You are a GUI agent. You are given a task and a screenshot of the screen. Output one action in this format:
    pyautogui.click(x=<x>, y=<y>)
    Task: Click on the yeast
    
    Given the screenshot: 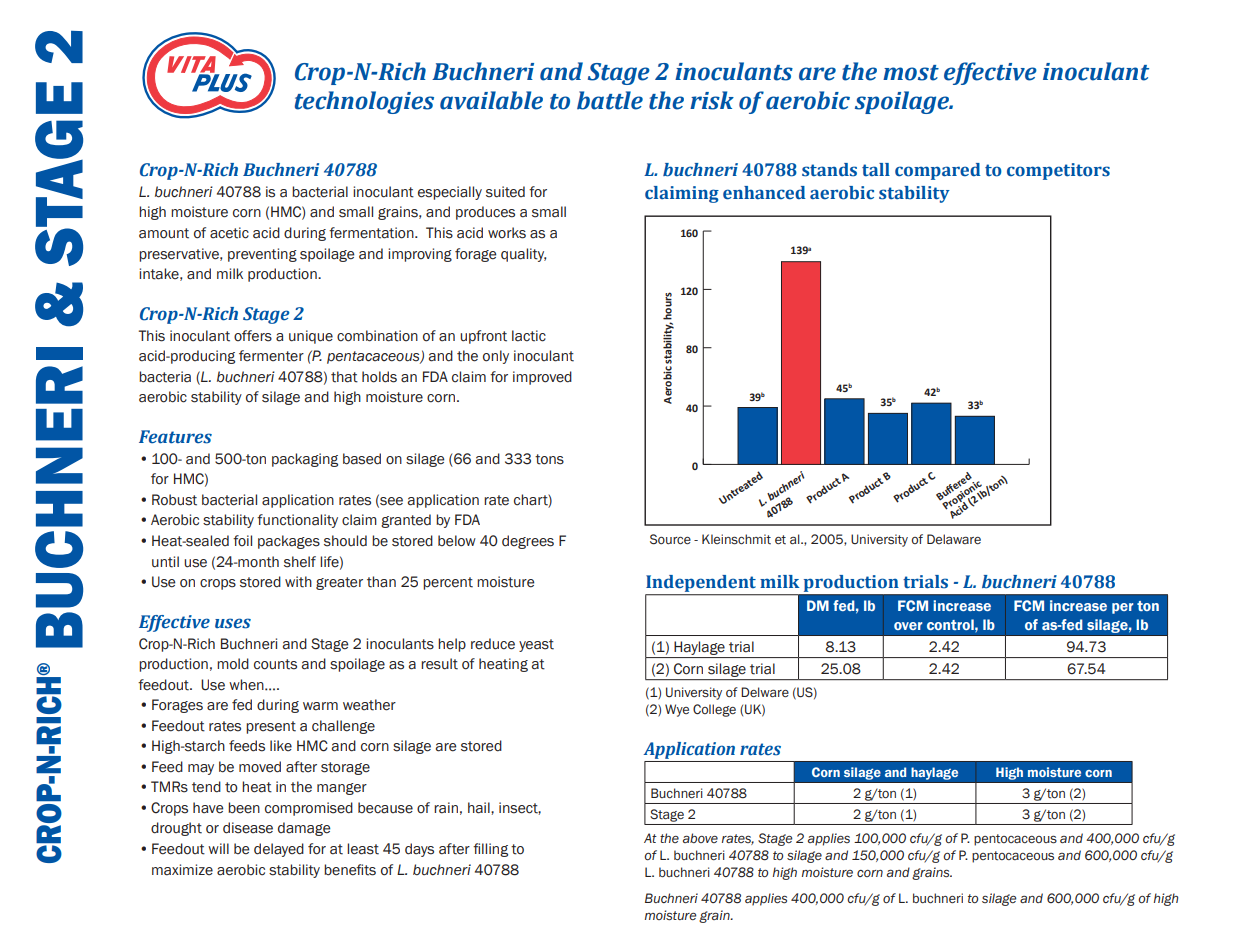 What is the action you would take?
    pyautogui.click(x=536, y=645)
